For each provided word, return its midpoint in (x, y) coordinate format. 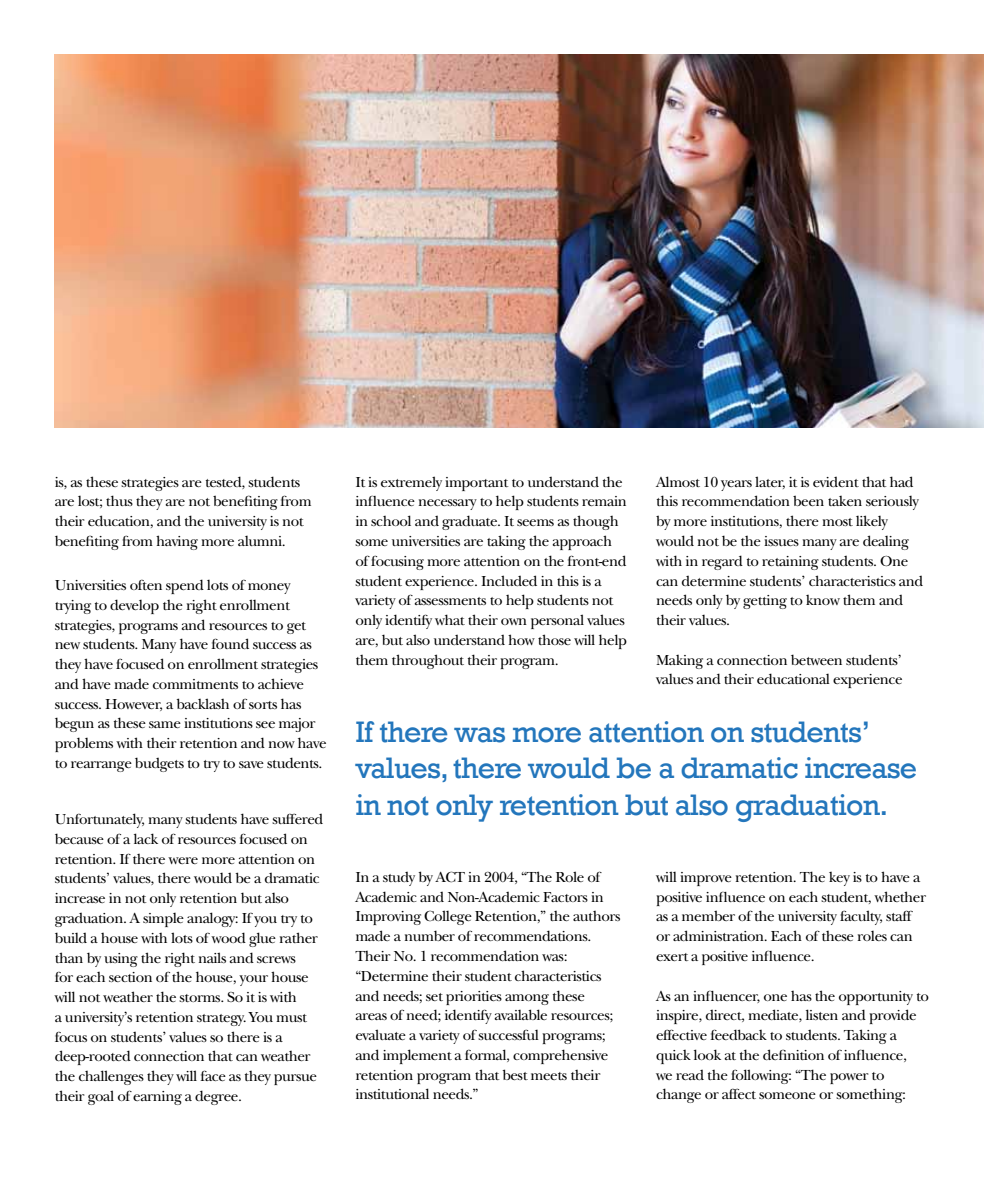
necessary (448, 504)
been (808, 500)
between (816, 659)
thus (119, 500)
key (839, 879)
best (515, 1074)
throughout (428, 661)
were (183, 860)
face (213, 1075)
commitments (195, 684)
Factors (565, 897)
